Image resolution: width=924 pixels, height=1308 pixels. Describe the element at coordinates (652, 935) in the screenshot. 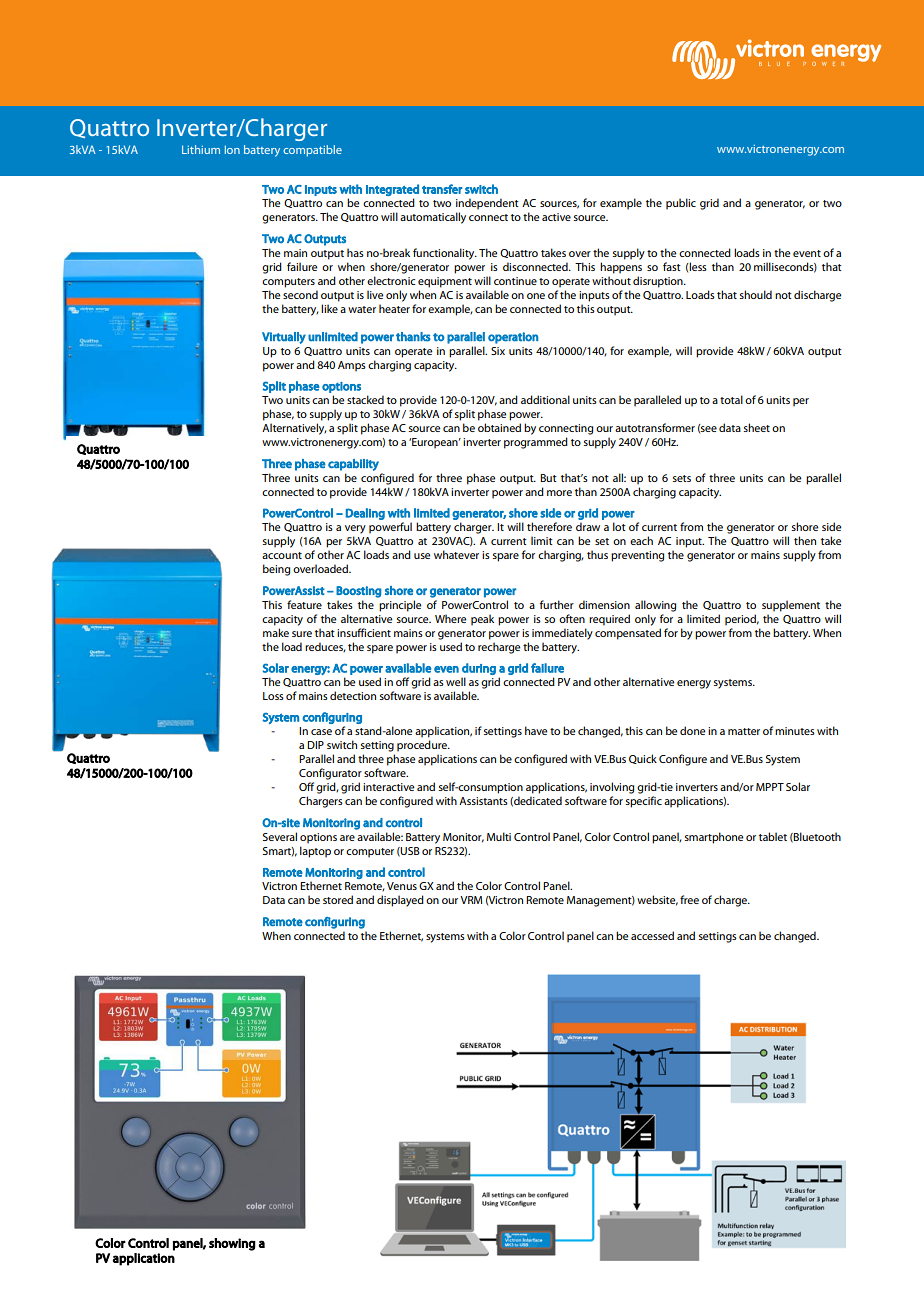

I see `accessed` at that location.
